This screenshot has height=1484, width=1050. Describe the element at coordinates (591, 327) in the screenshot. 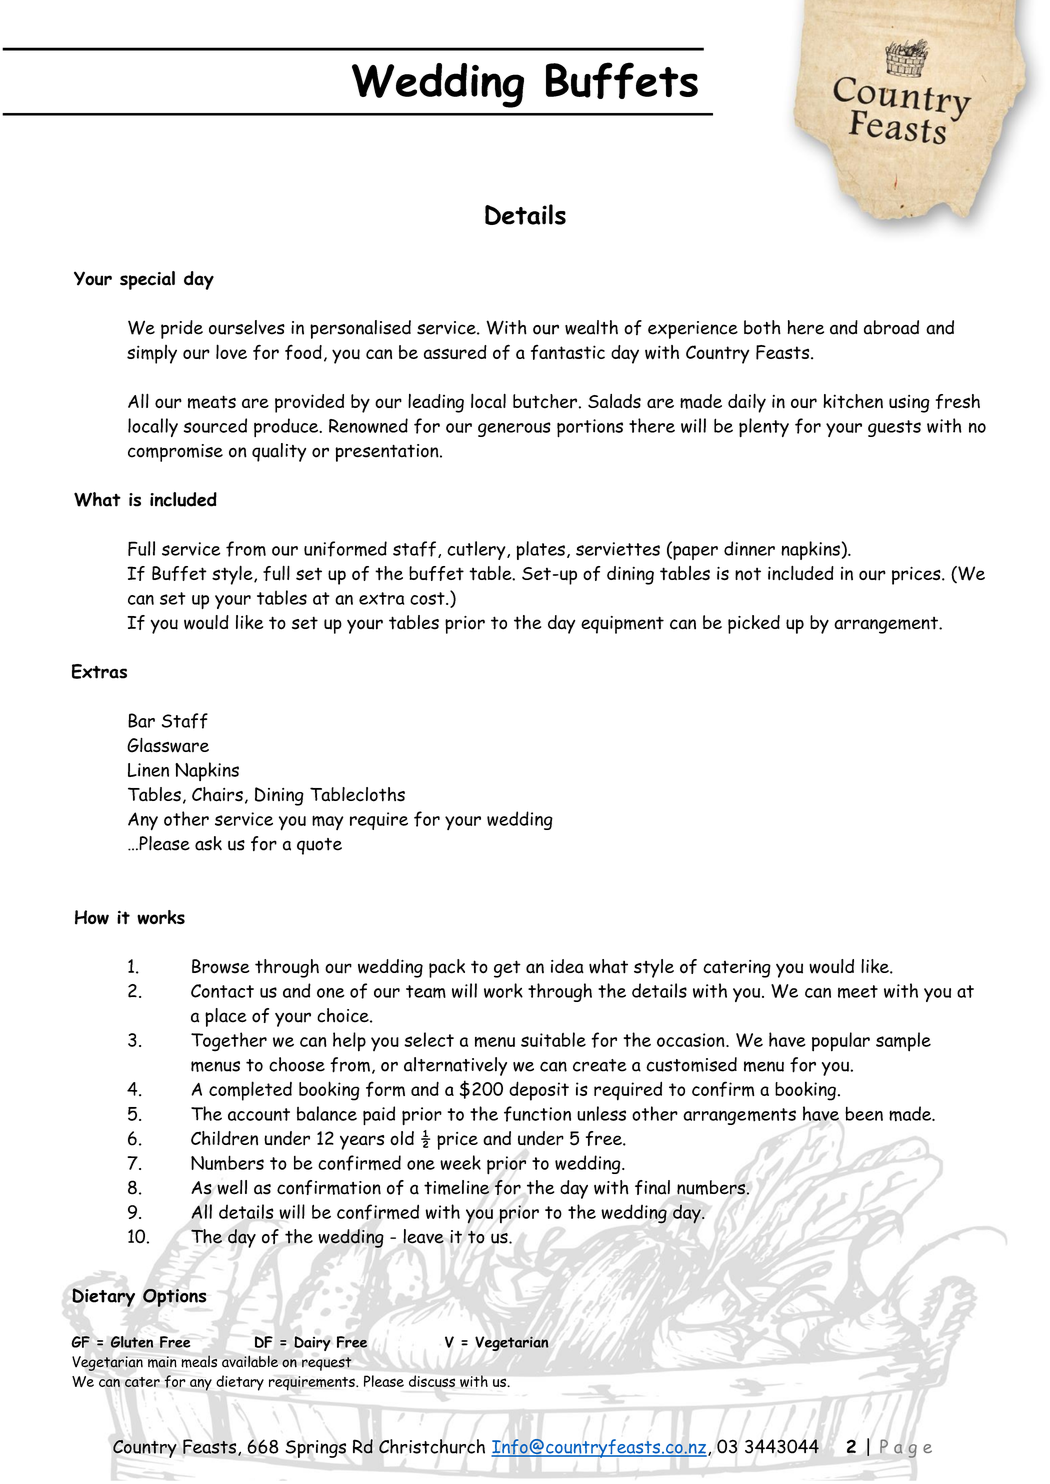

I see `wealth` at that location.
